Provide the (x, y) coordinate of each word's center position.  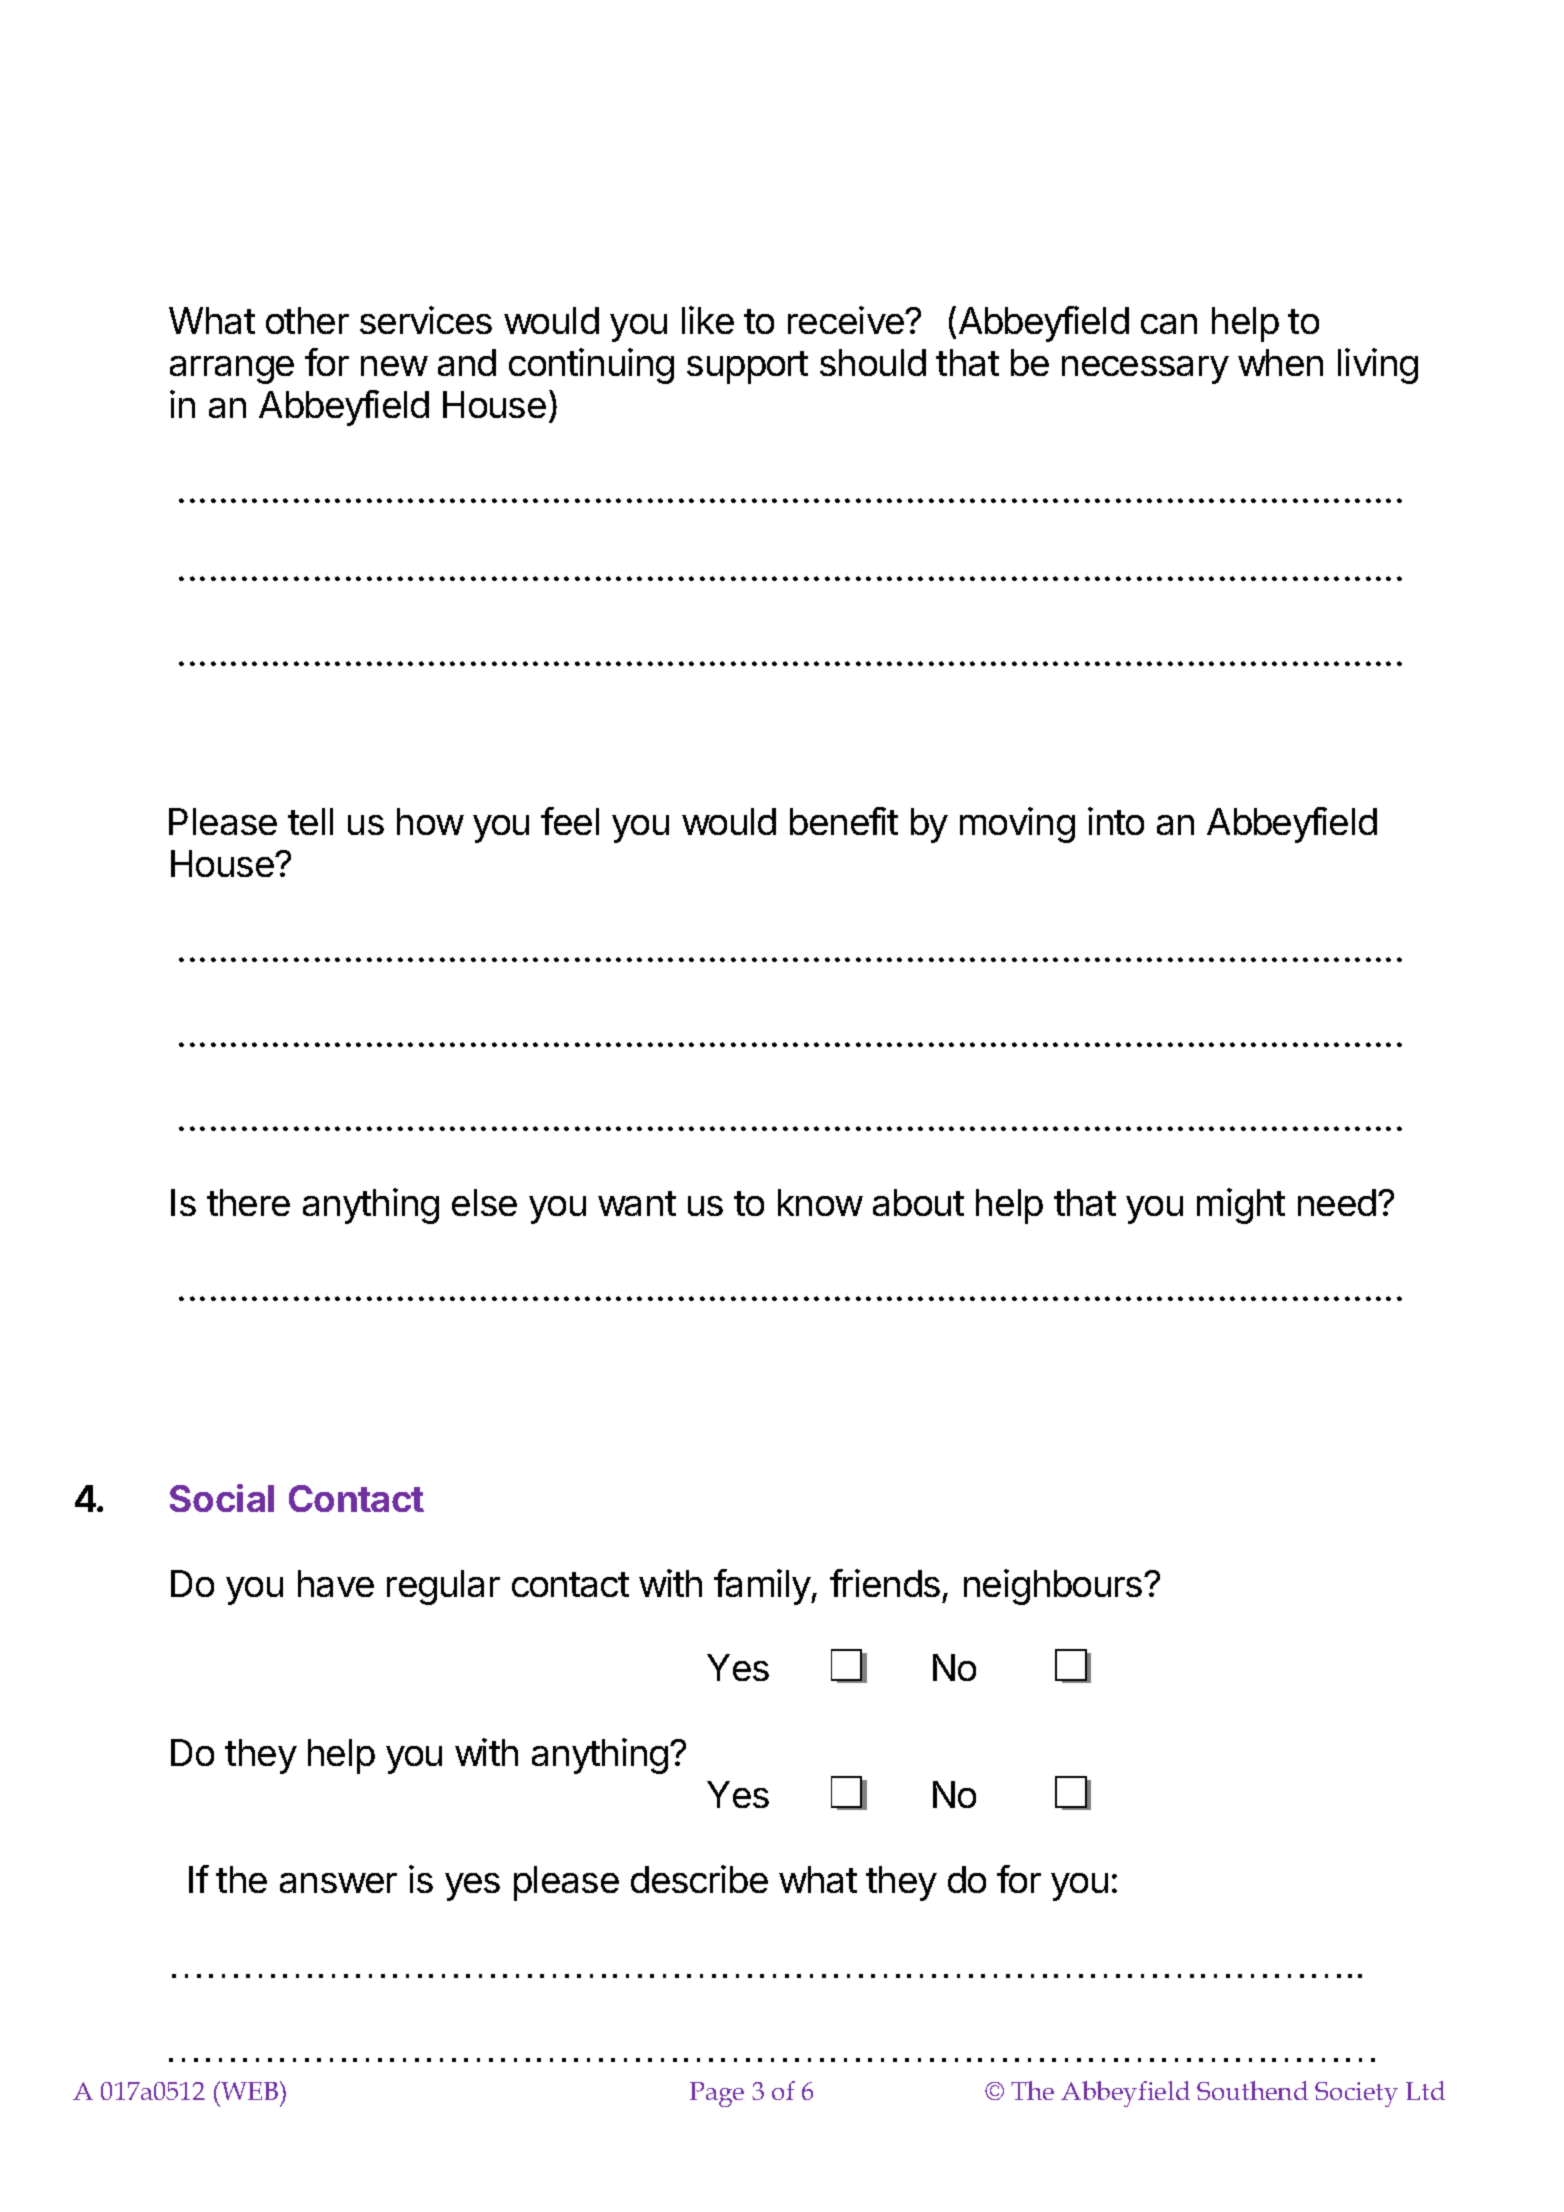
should (873, 362)
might (1241, 1206)
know (820, 1202)
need (1337, 1202)
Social (222, 1498)
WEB (250, 2090)
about (918, 1202)
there (248, 1202)
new (394, 366)
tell (310, 821)
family (763, 1587)
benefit (844, 821)
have (336, 1583)
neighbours (1053, 1587)
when (1280, 362)
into (1116, 821)
